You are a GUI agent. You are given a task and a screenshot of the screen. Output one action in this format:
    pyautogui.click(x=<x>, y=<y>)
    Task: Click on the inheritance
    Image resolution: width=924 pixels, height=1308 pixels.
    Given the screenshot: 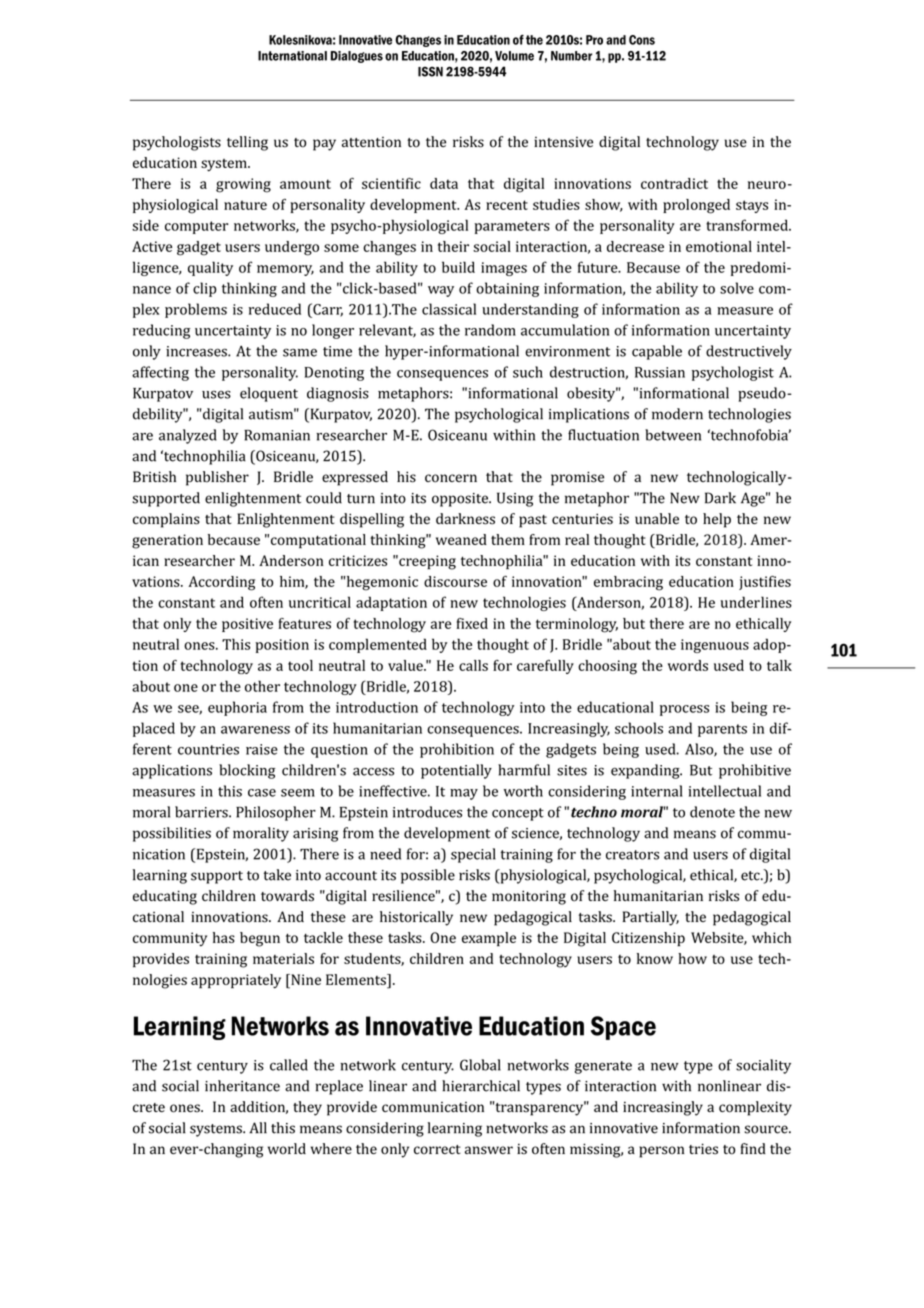 What is the action you would take?
    pyautogui.click(x=242, y=1086)
